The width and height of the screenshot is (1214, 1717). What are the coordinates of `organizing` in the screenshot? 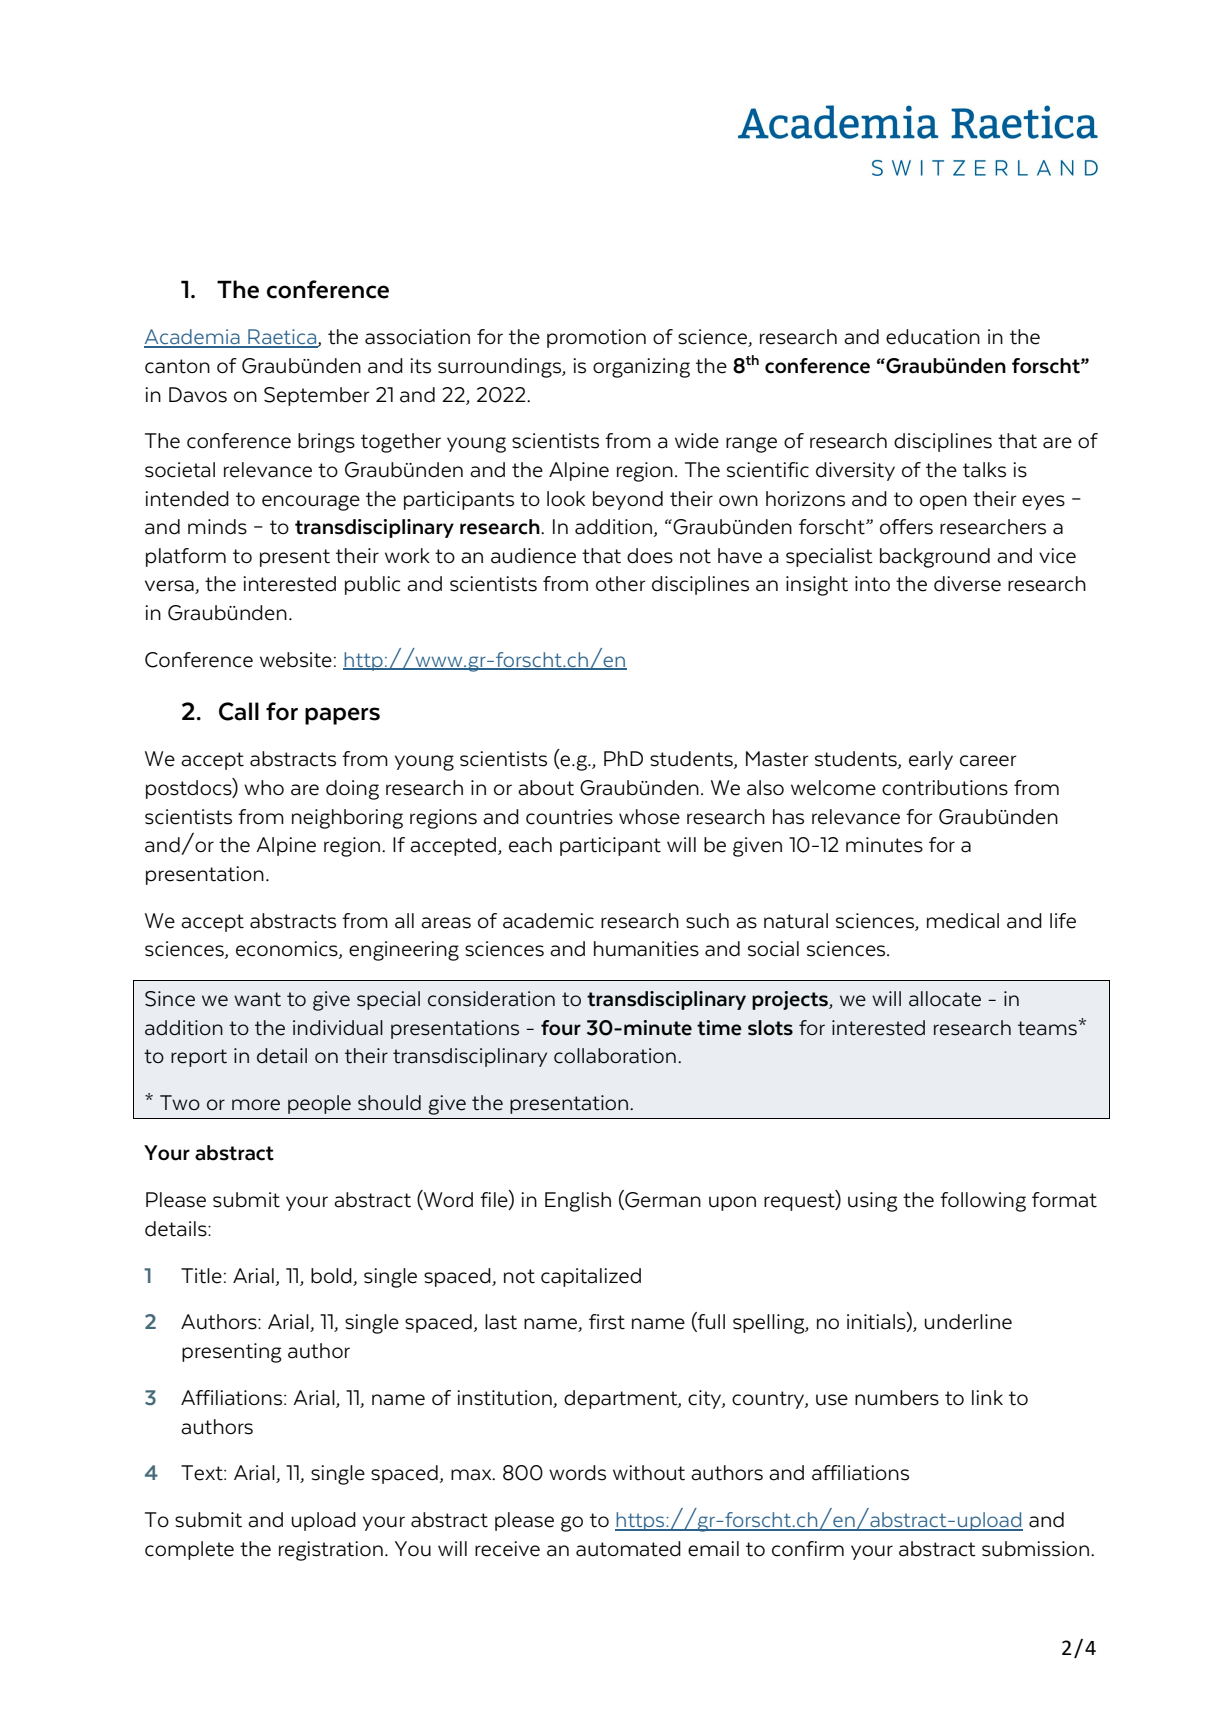 It's located at (641, 368).
